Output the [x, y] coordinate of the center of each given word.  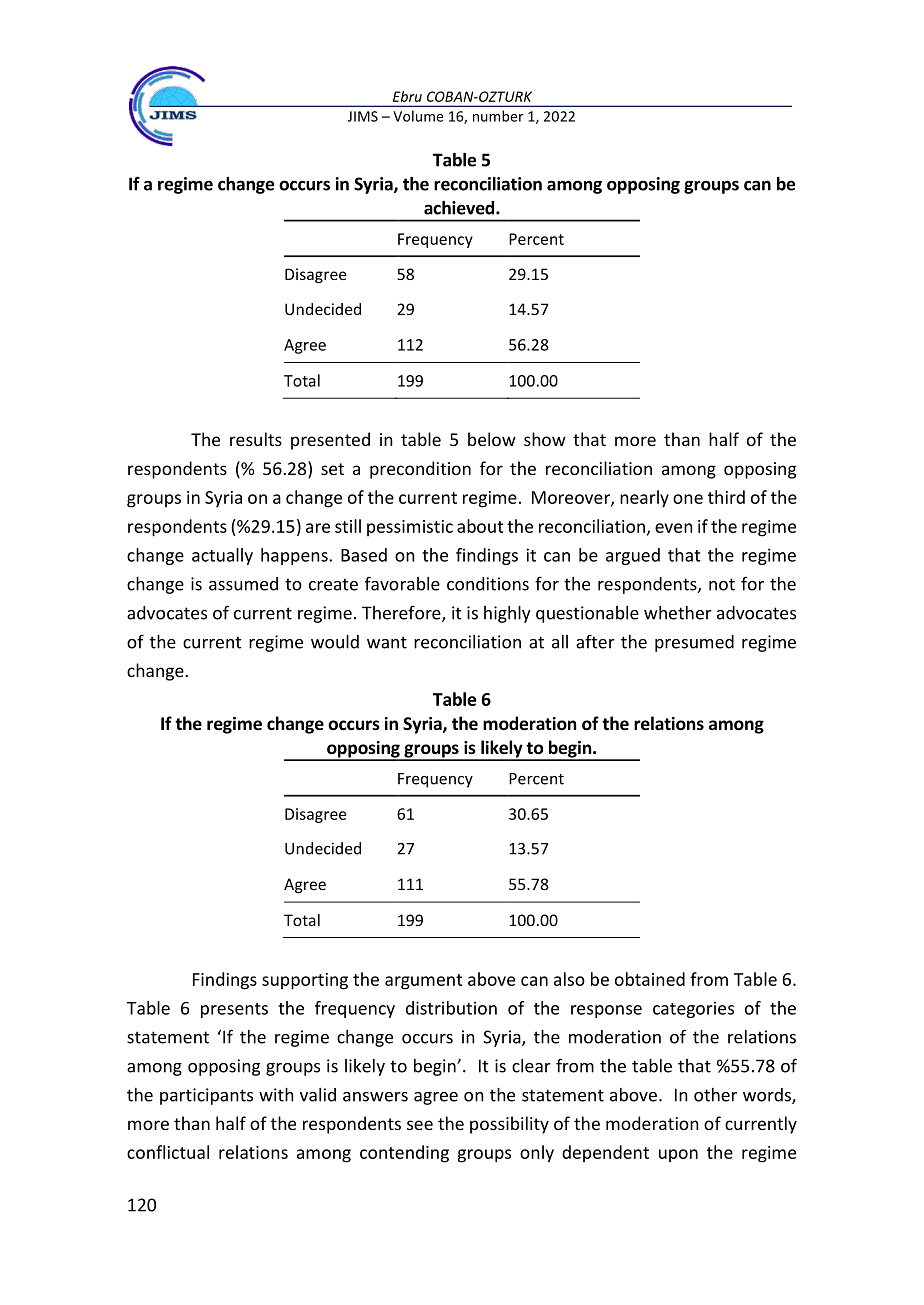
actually [222, 556]
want [387, 642]
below [492, 439]
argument [423, 982]
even [674, 528]
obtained [650, 979]
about [480, 526]
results [256, 439]
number [498, 116]
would [335, 642]
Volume [418, 116]
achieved [460, 208]
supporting [305, 981]
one [688, 499]
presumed [694, 643]
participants [206, 1096]
